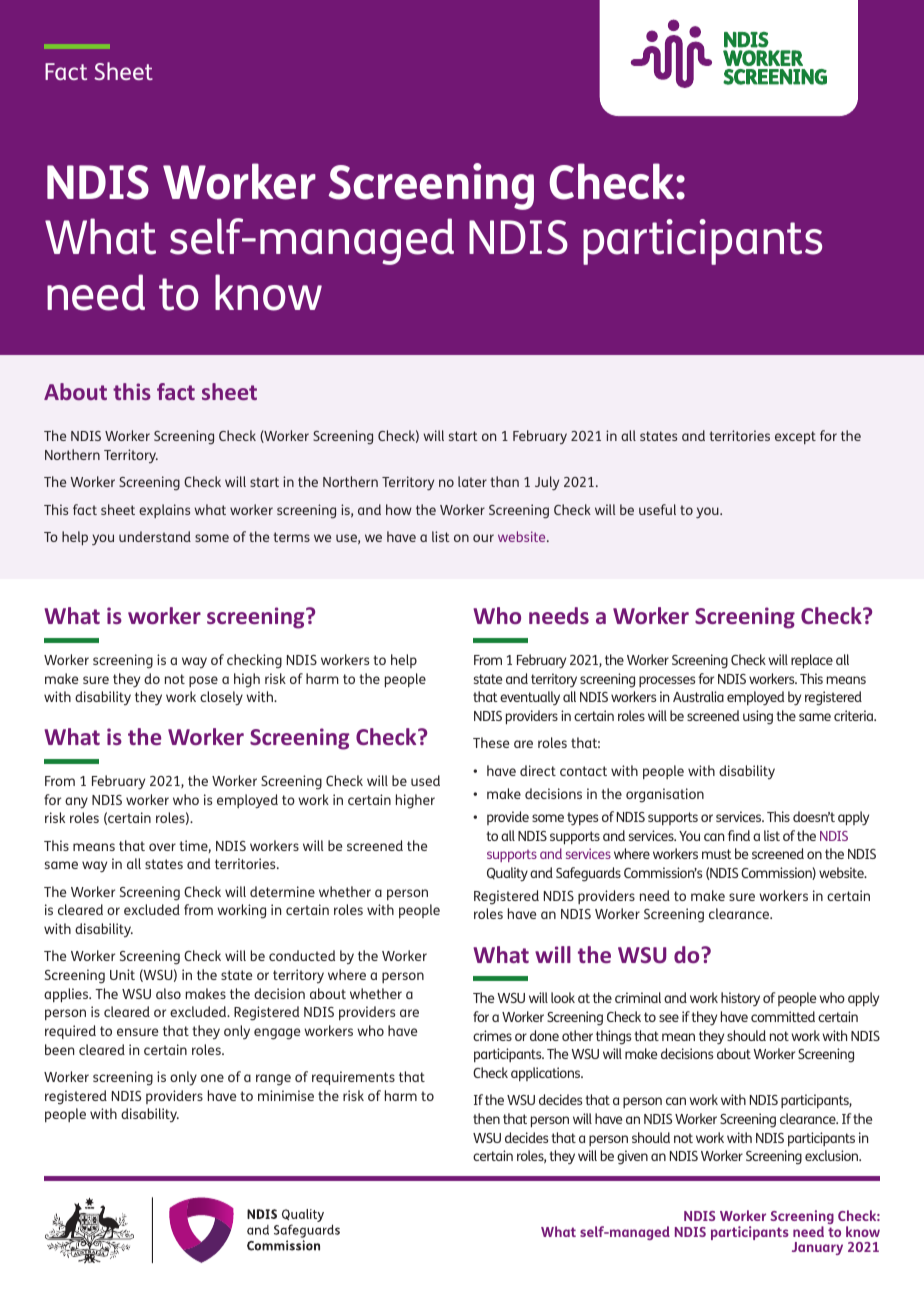  Describe the element at coordinates (286, 1095) in the screenshot. I see `minimise` at that location.
